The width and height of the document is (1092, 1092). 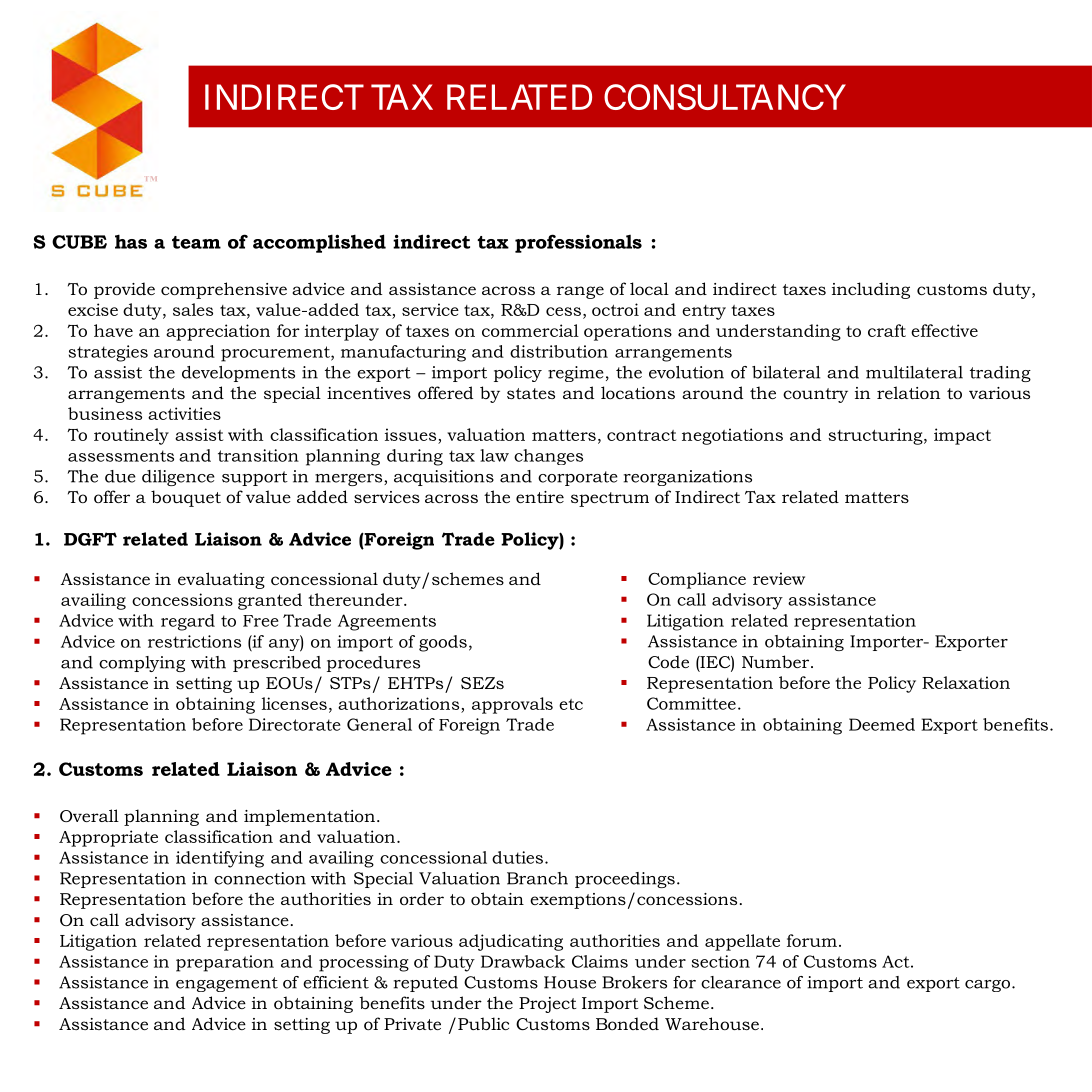 I want to click on evaluating, so click(x=221, y=580).
